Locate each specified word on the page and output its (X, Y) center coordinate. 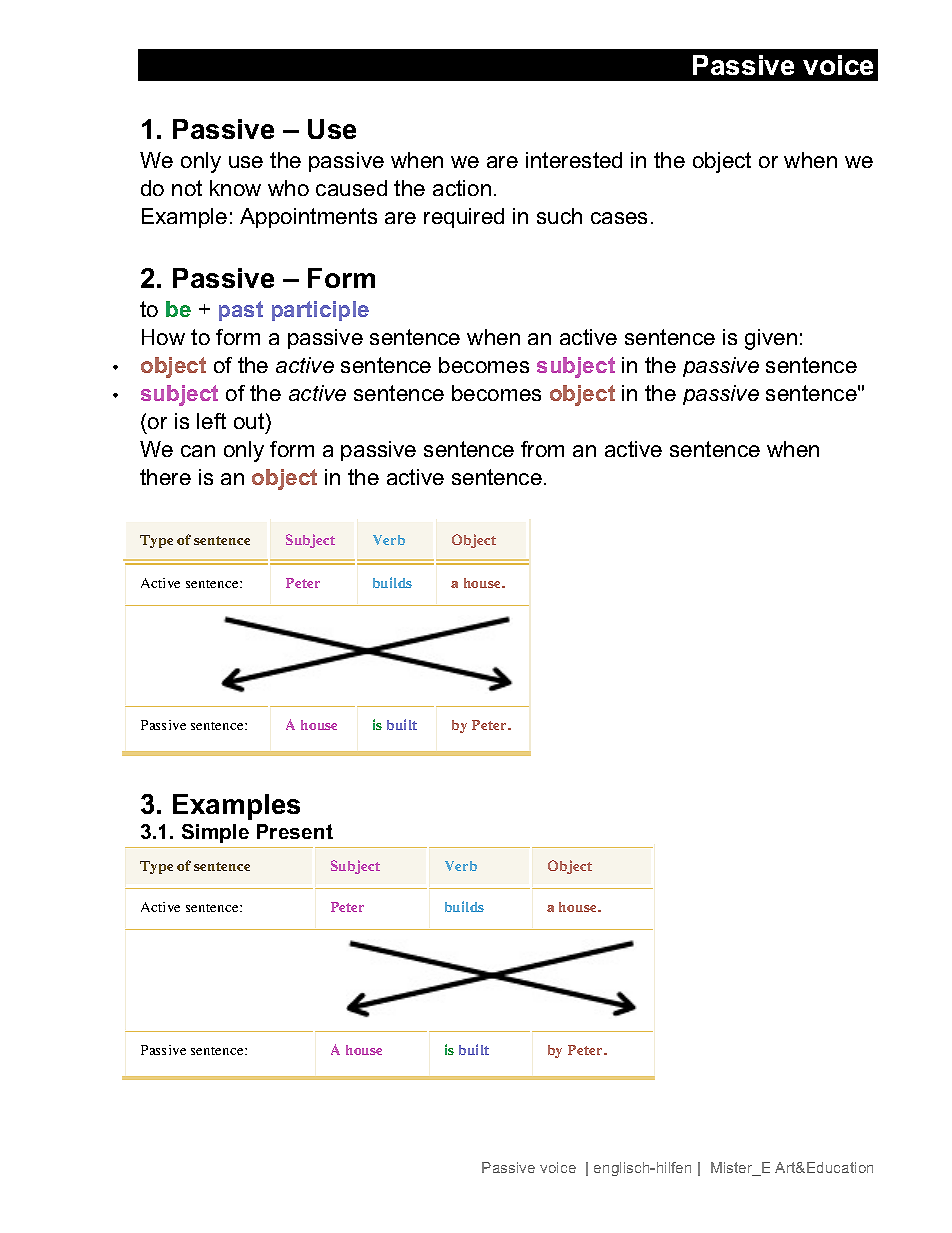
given (771, 339)
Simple (215, 833)
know (235, 188)
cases (619, 218)
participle (320, 311)
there (165, 477)
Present (295, 831)
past (241, 311)
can (198, 451)
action (462, 188)
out (250, 421)
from (542, 449)
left (211, 421)
